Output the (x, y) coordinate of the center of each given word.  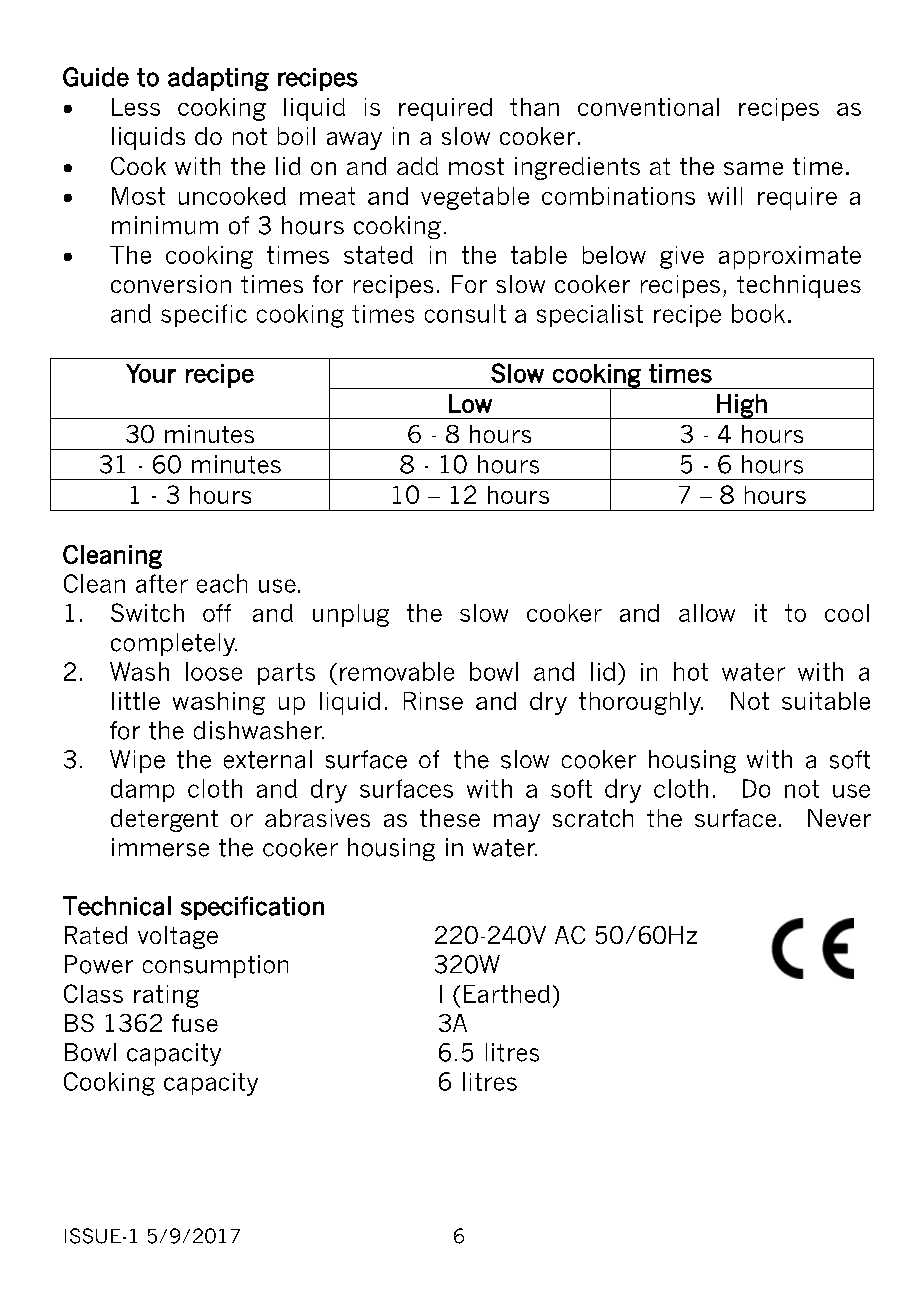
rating (166, 996)
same (753, 168)
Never (839, 818)
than (534, 107)
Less (136, 107)
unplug (351, 615)
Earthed (507, 994)
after (162, 583)
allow (707, 613)
